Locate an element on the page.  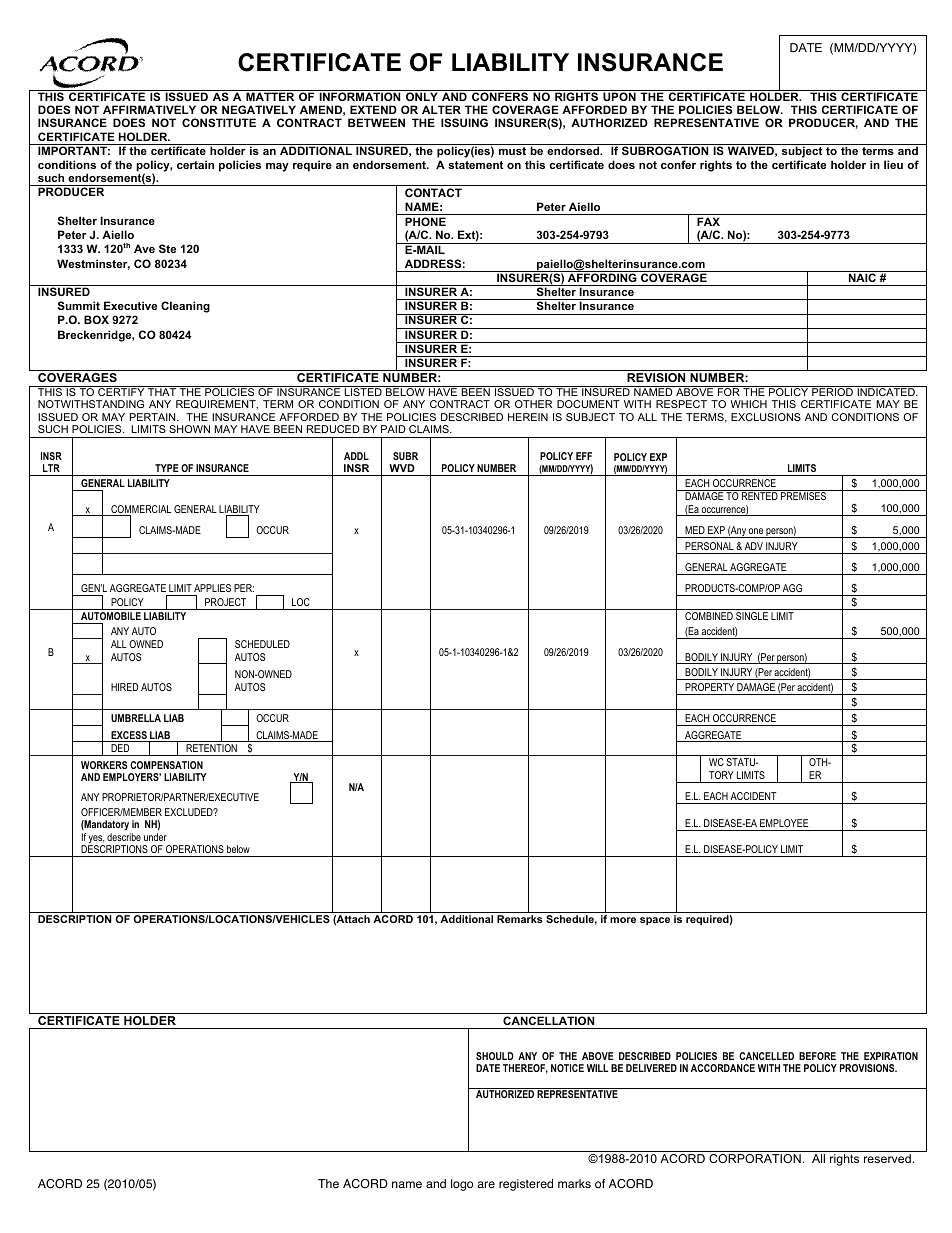
ADV is located at coordinates (754, 546).
